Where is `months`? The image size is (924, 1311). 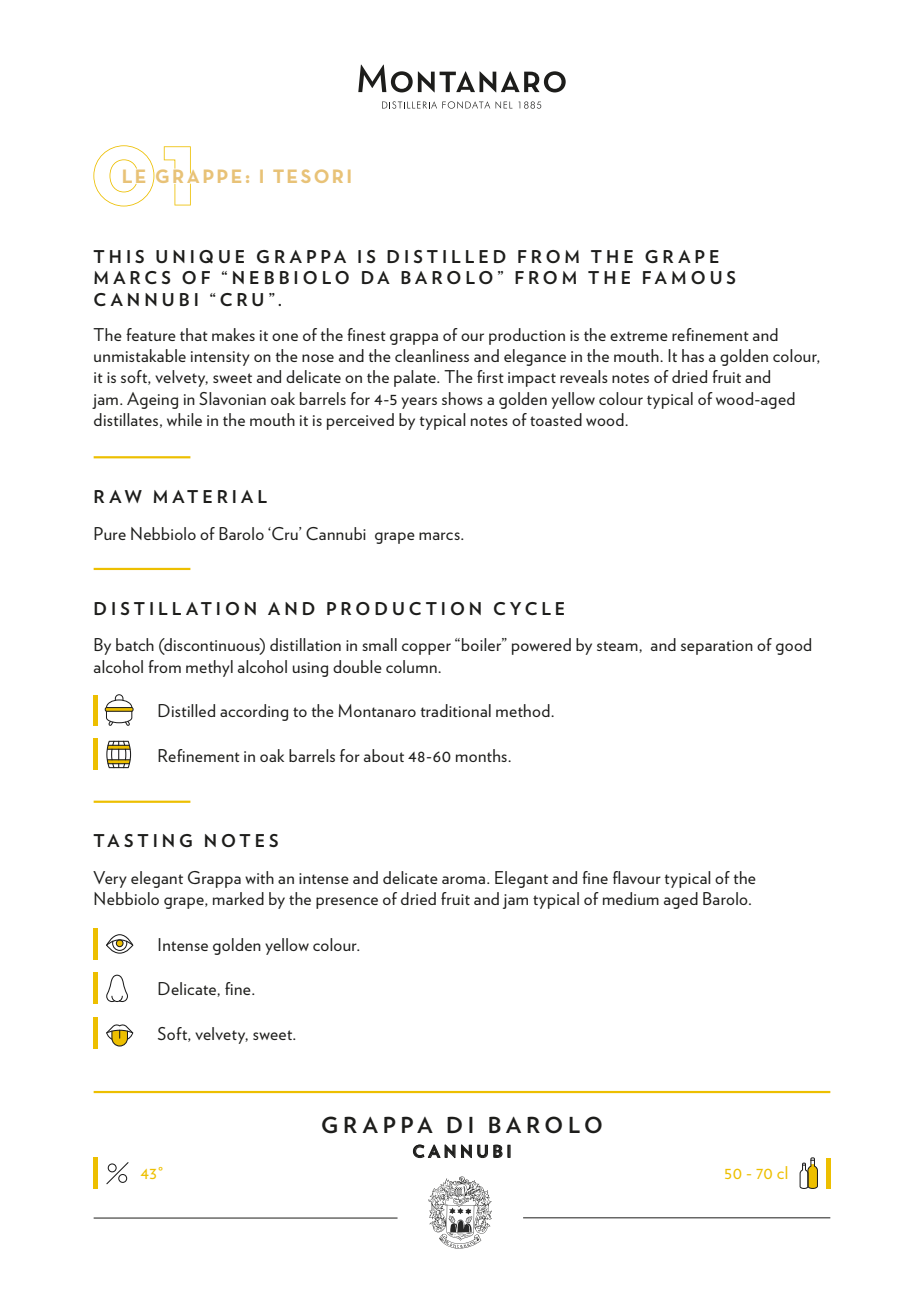 months is located at coordinates (482, 755).
